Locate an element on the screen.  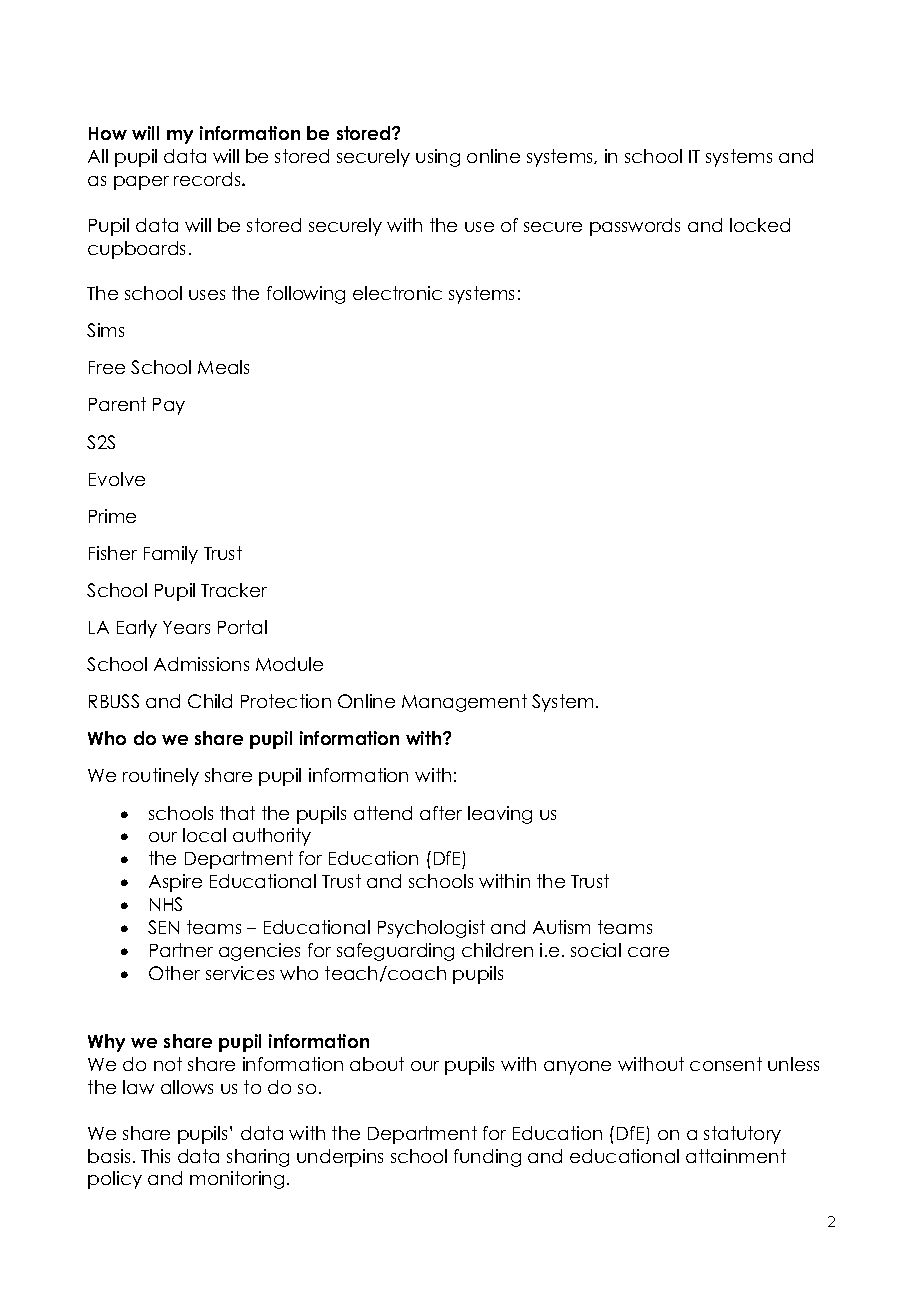
This is located at coordinates (155, 1156).
